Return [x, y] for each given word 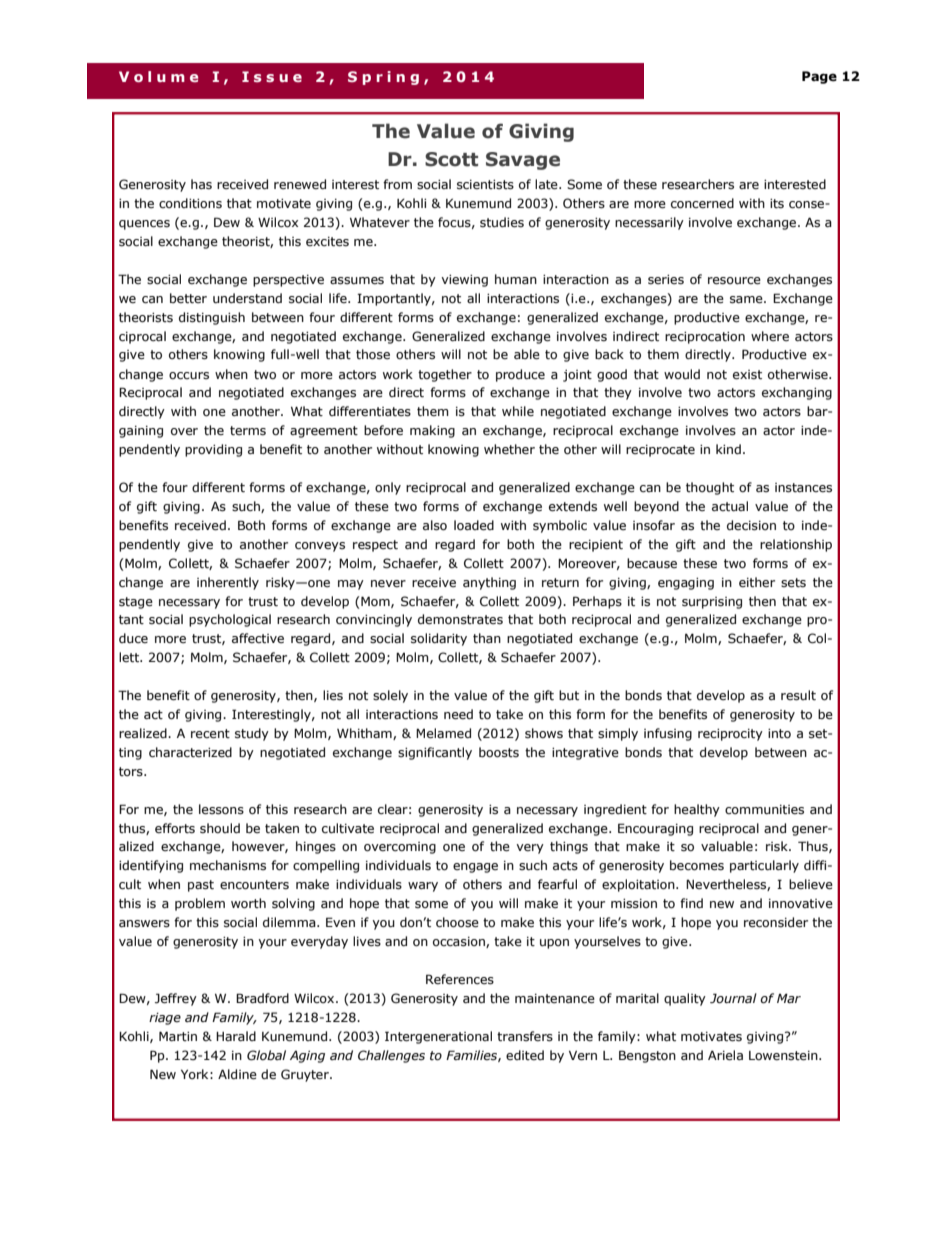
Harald [236, 1036]
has [201, 184]
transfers [525, 1036]
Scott [451, 159]
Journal [733, 998]
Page [819, 77]
